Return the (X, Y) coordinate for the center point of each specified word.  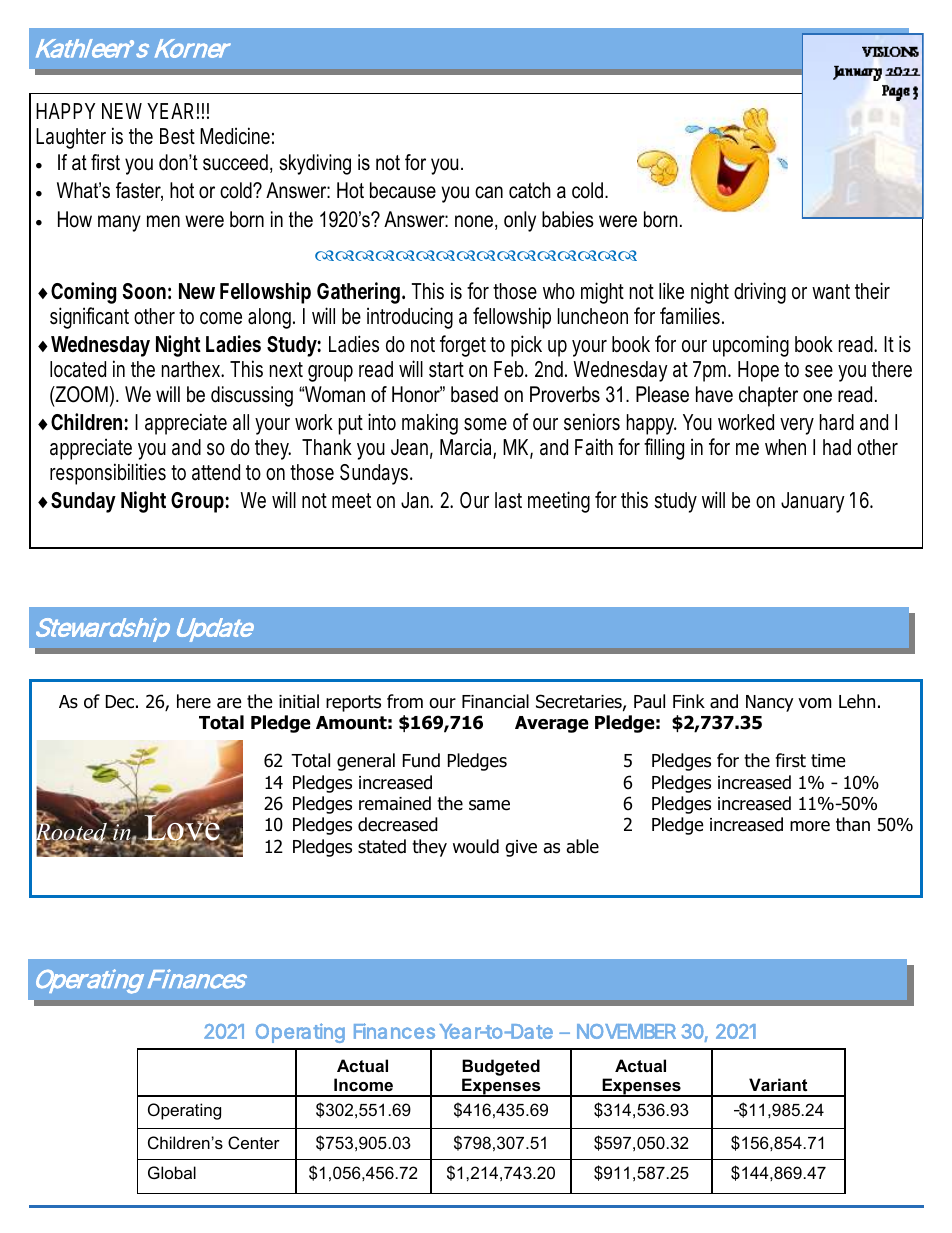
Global (172, 1172)
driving (760, 293)
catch (530, 190)
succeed (235, 162)
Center (254, 1142)
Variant (778, 1084)
